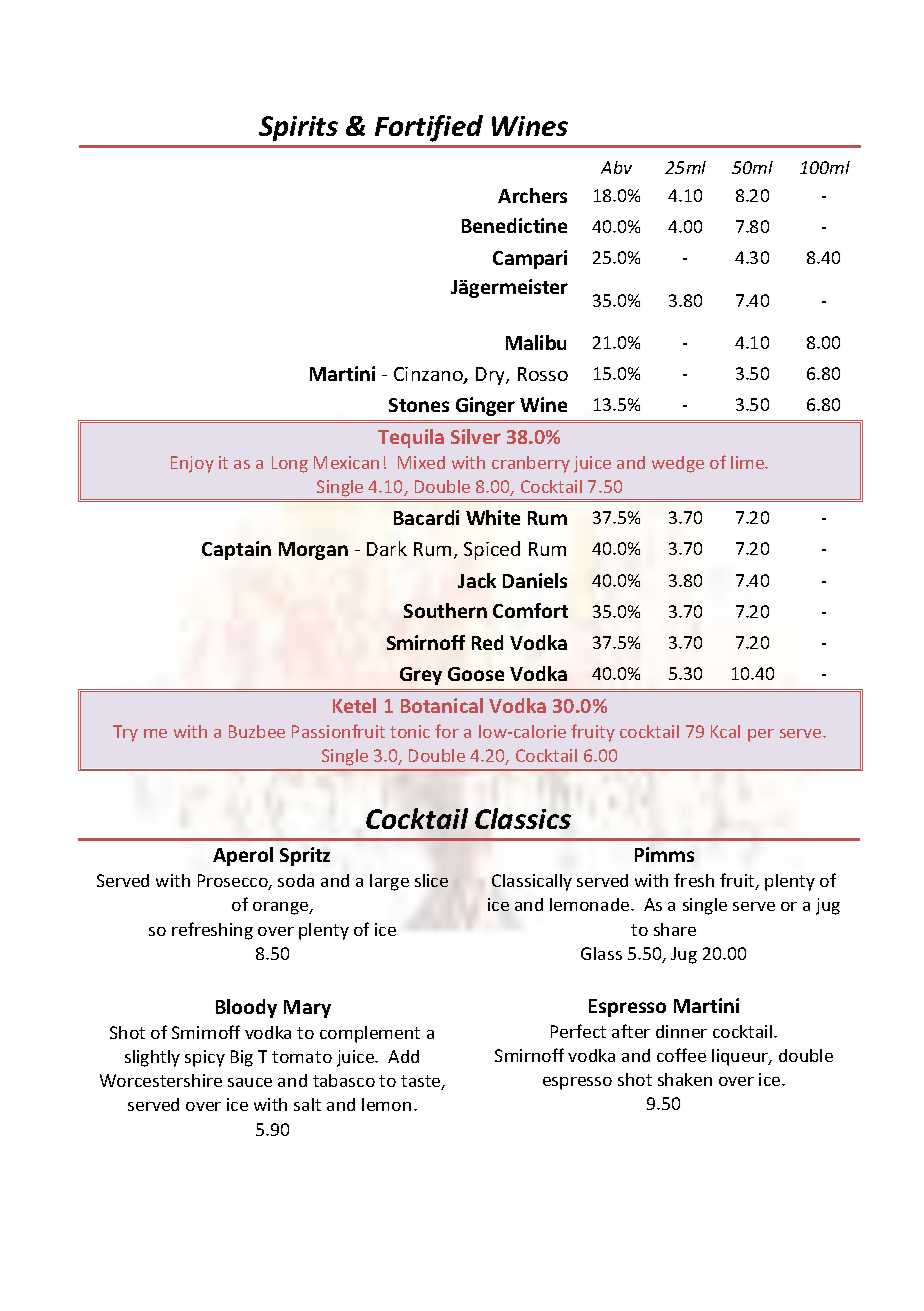 The image size is (924, 1311). Describe the element at coordinates (426, 517) in the document. I see `Bacardi` at that location.
